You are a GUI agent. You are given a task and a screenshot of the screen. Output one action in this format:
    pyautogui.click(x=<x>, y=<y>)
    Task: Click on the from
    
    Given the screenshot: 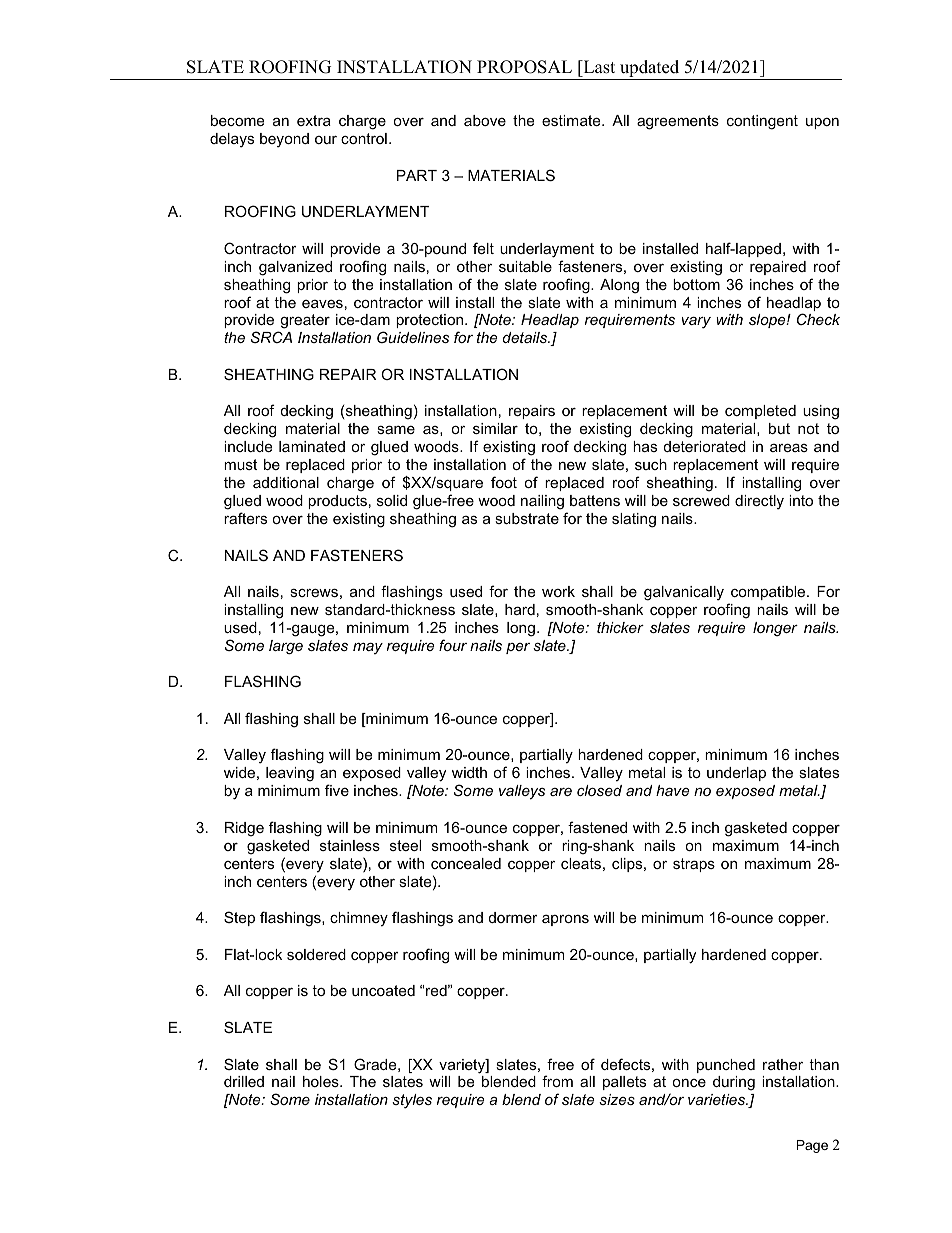 What is the action you would take?
    pyautogui.click(x=557, y=1081)
